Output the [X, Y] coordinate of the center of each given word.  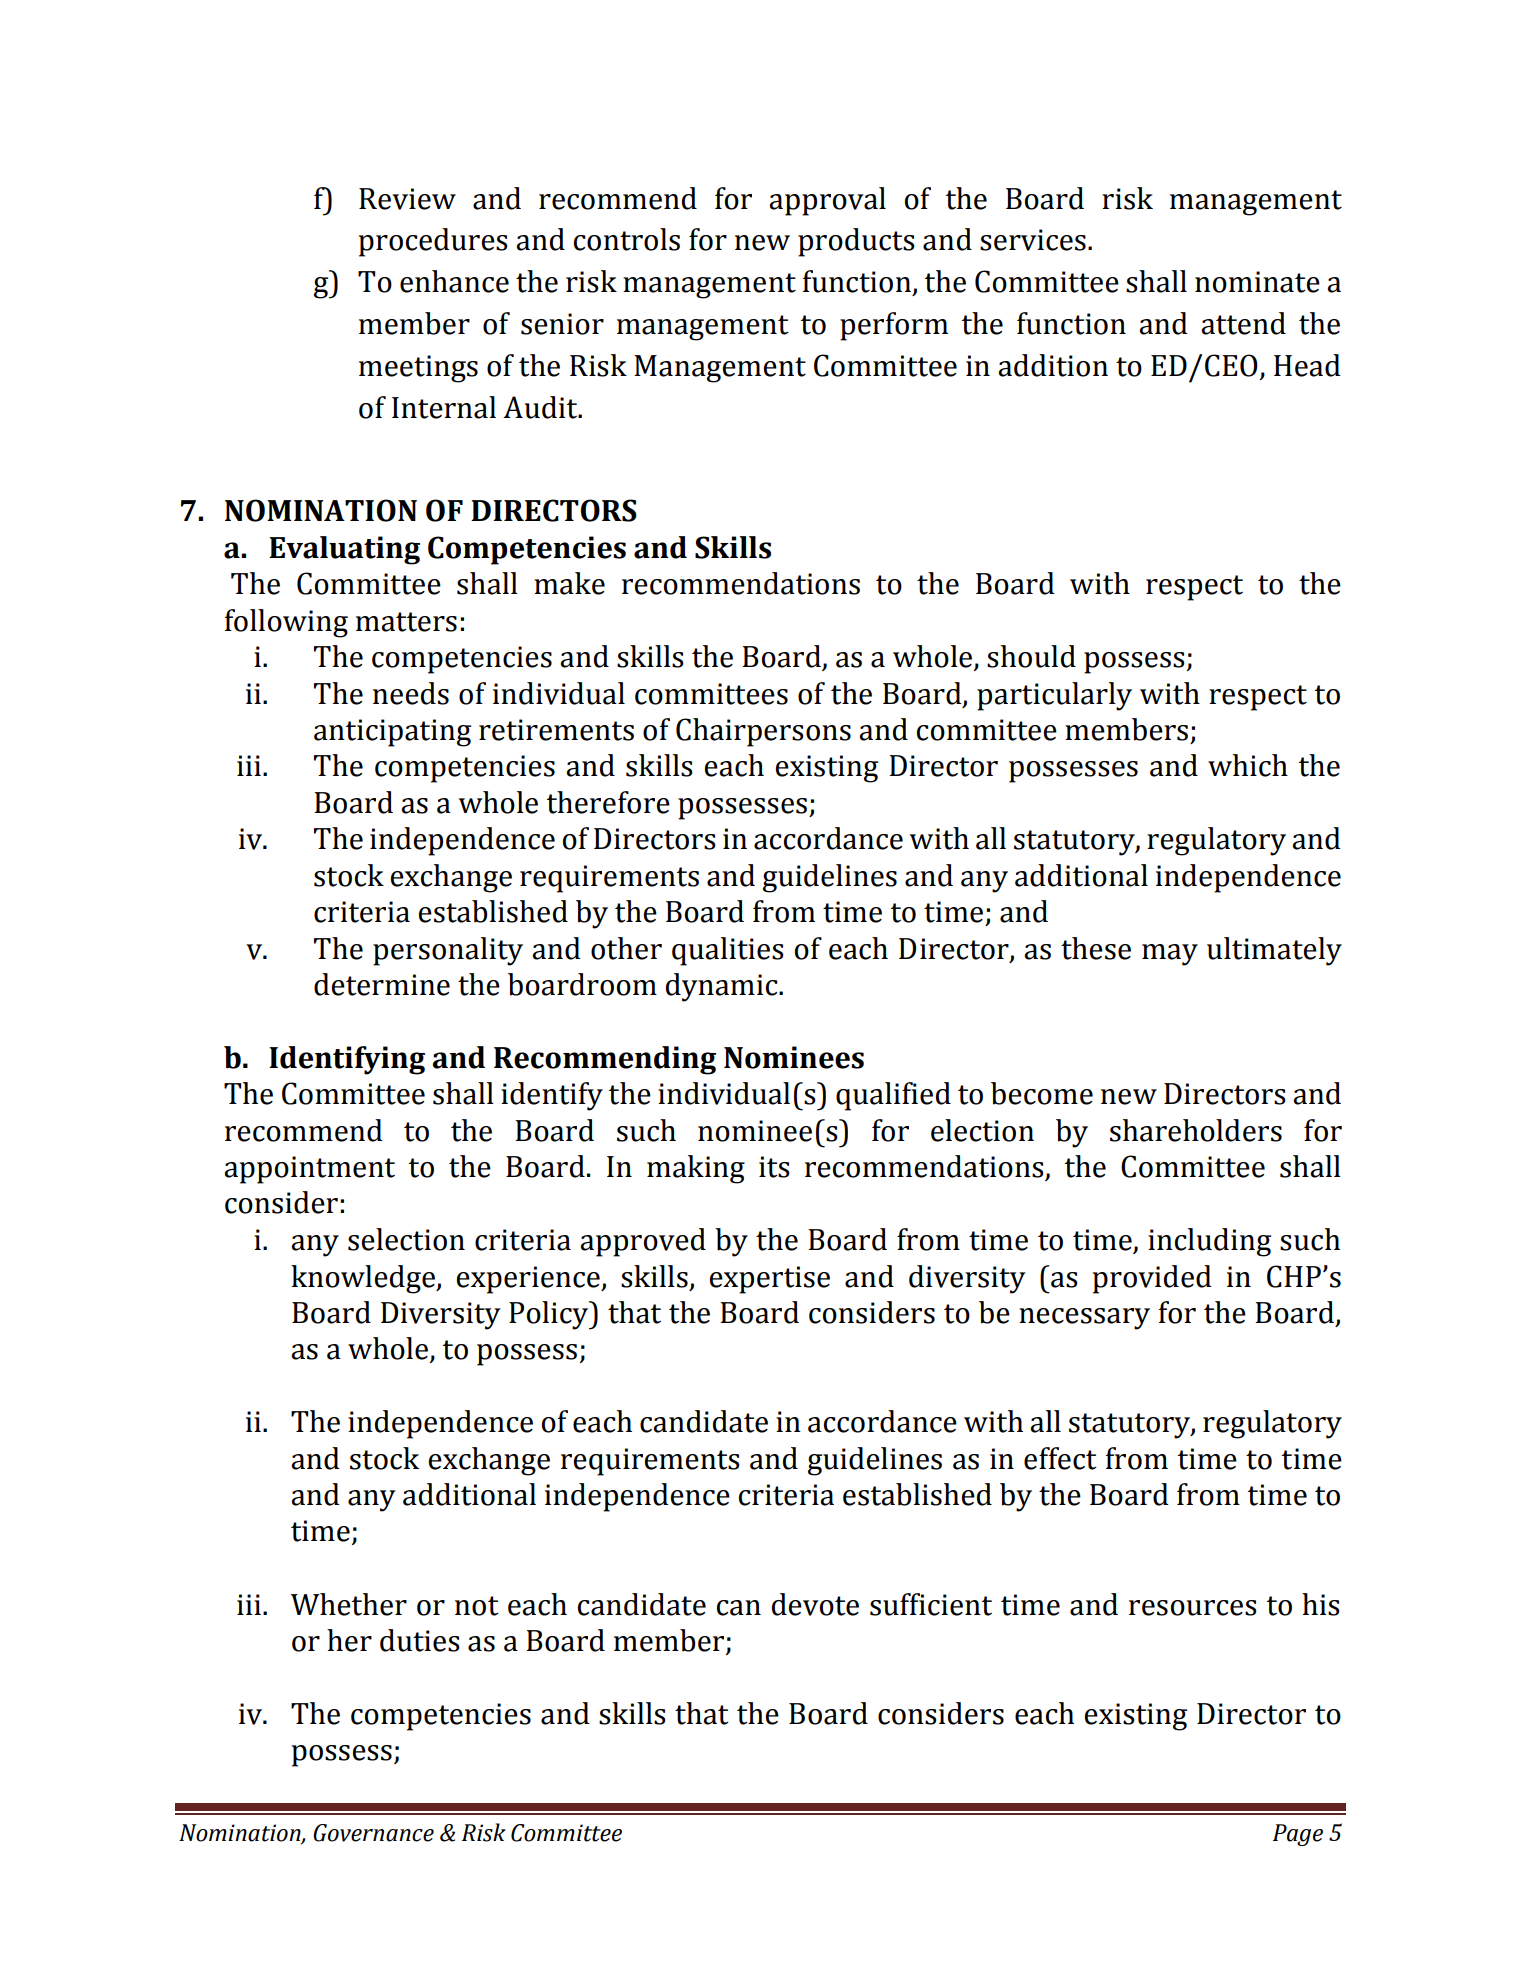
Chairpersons [763, 732]
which [1248, 765]
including [1209, 1242]
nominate [1257, 282]
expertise [770, 1280]
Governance [373, 1833]
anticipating [392, 733]
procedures [433, 242]
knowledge [364, 1279]
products [856, 242]
